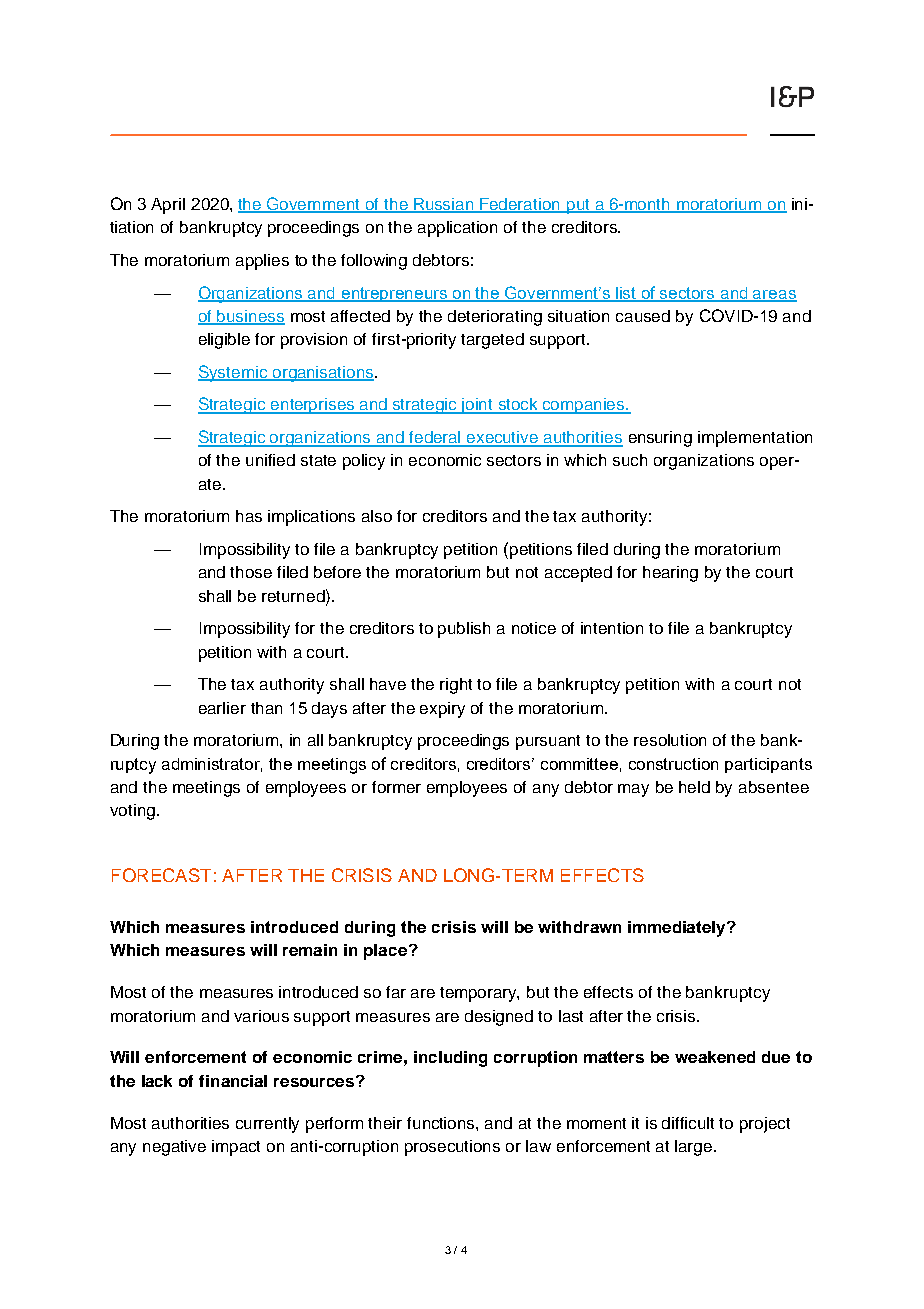  Describe the element at coordinates (222, 708) in the screenshot. I see `earlier` at that location.
